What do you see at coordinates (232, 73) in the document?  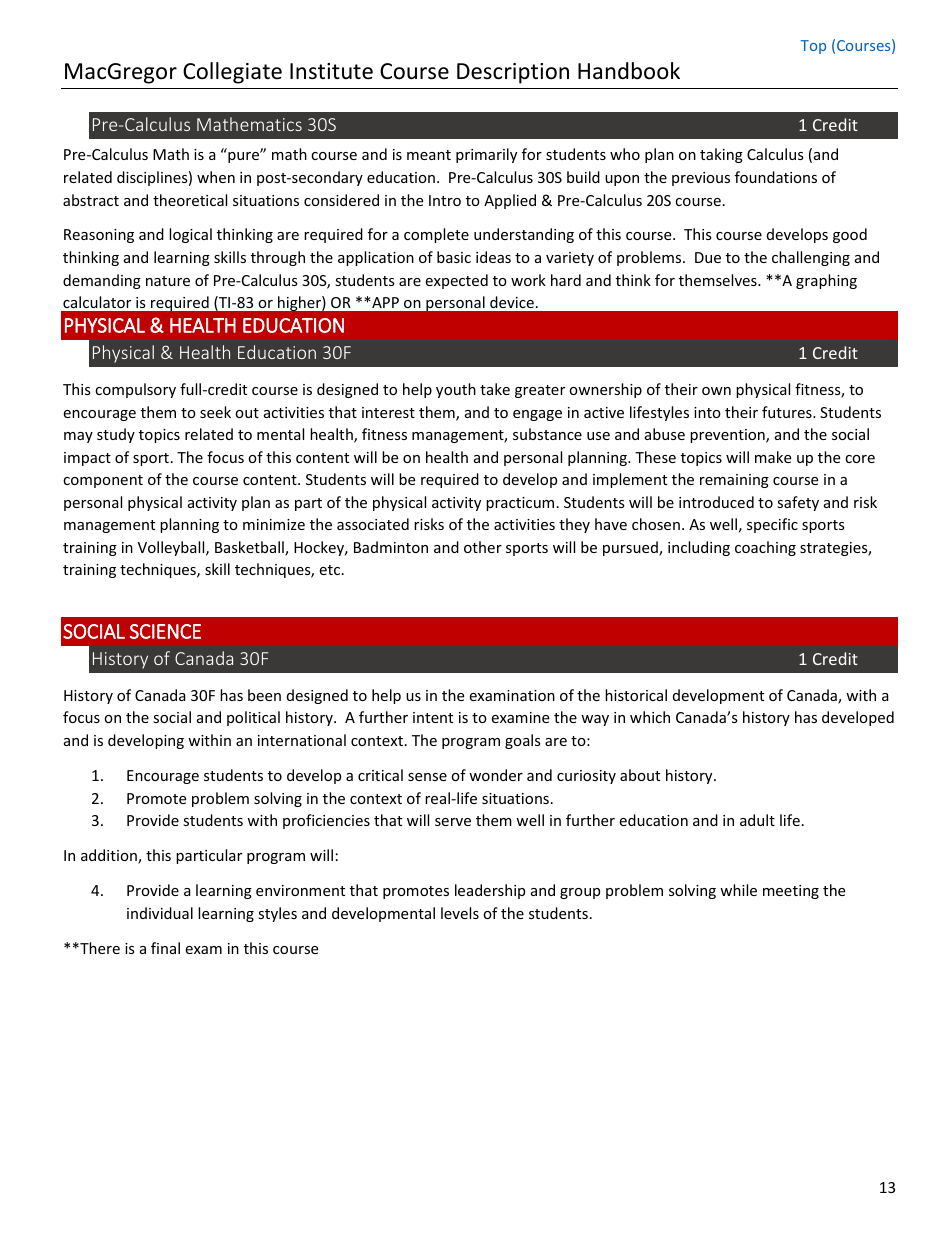 I see `Collegiate` at bounding box center [232, 73].
